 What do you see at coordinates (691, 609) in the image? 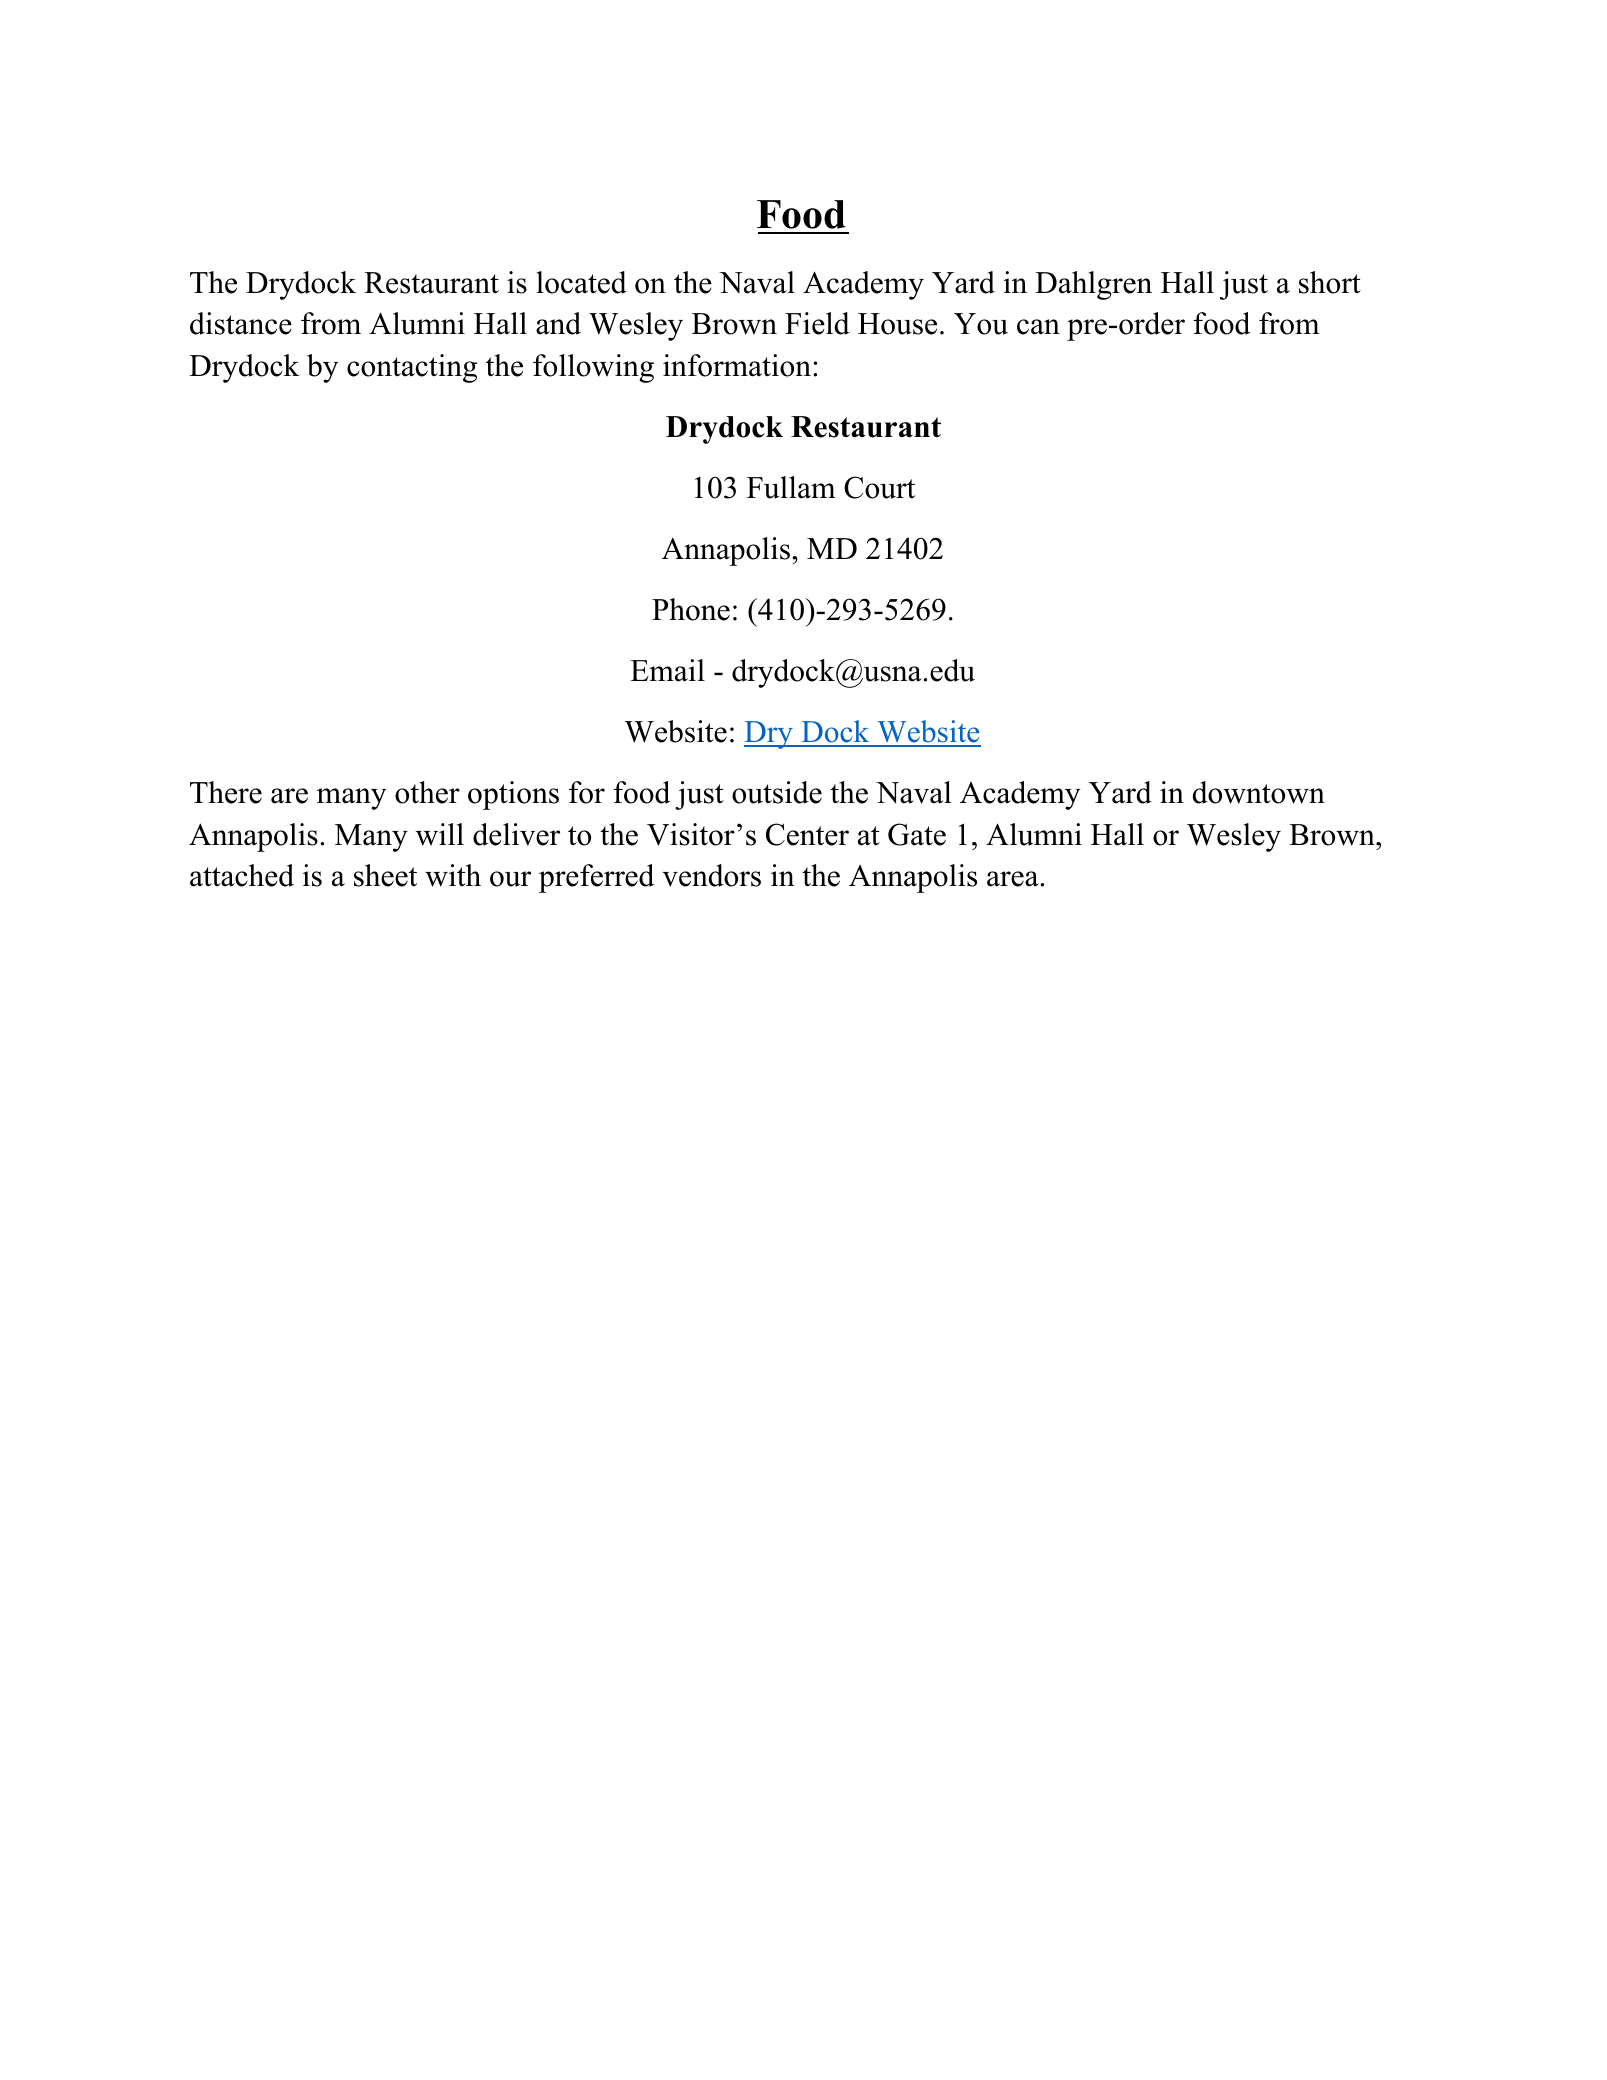
I see `Phone` at bounding box center [691, 609].
